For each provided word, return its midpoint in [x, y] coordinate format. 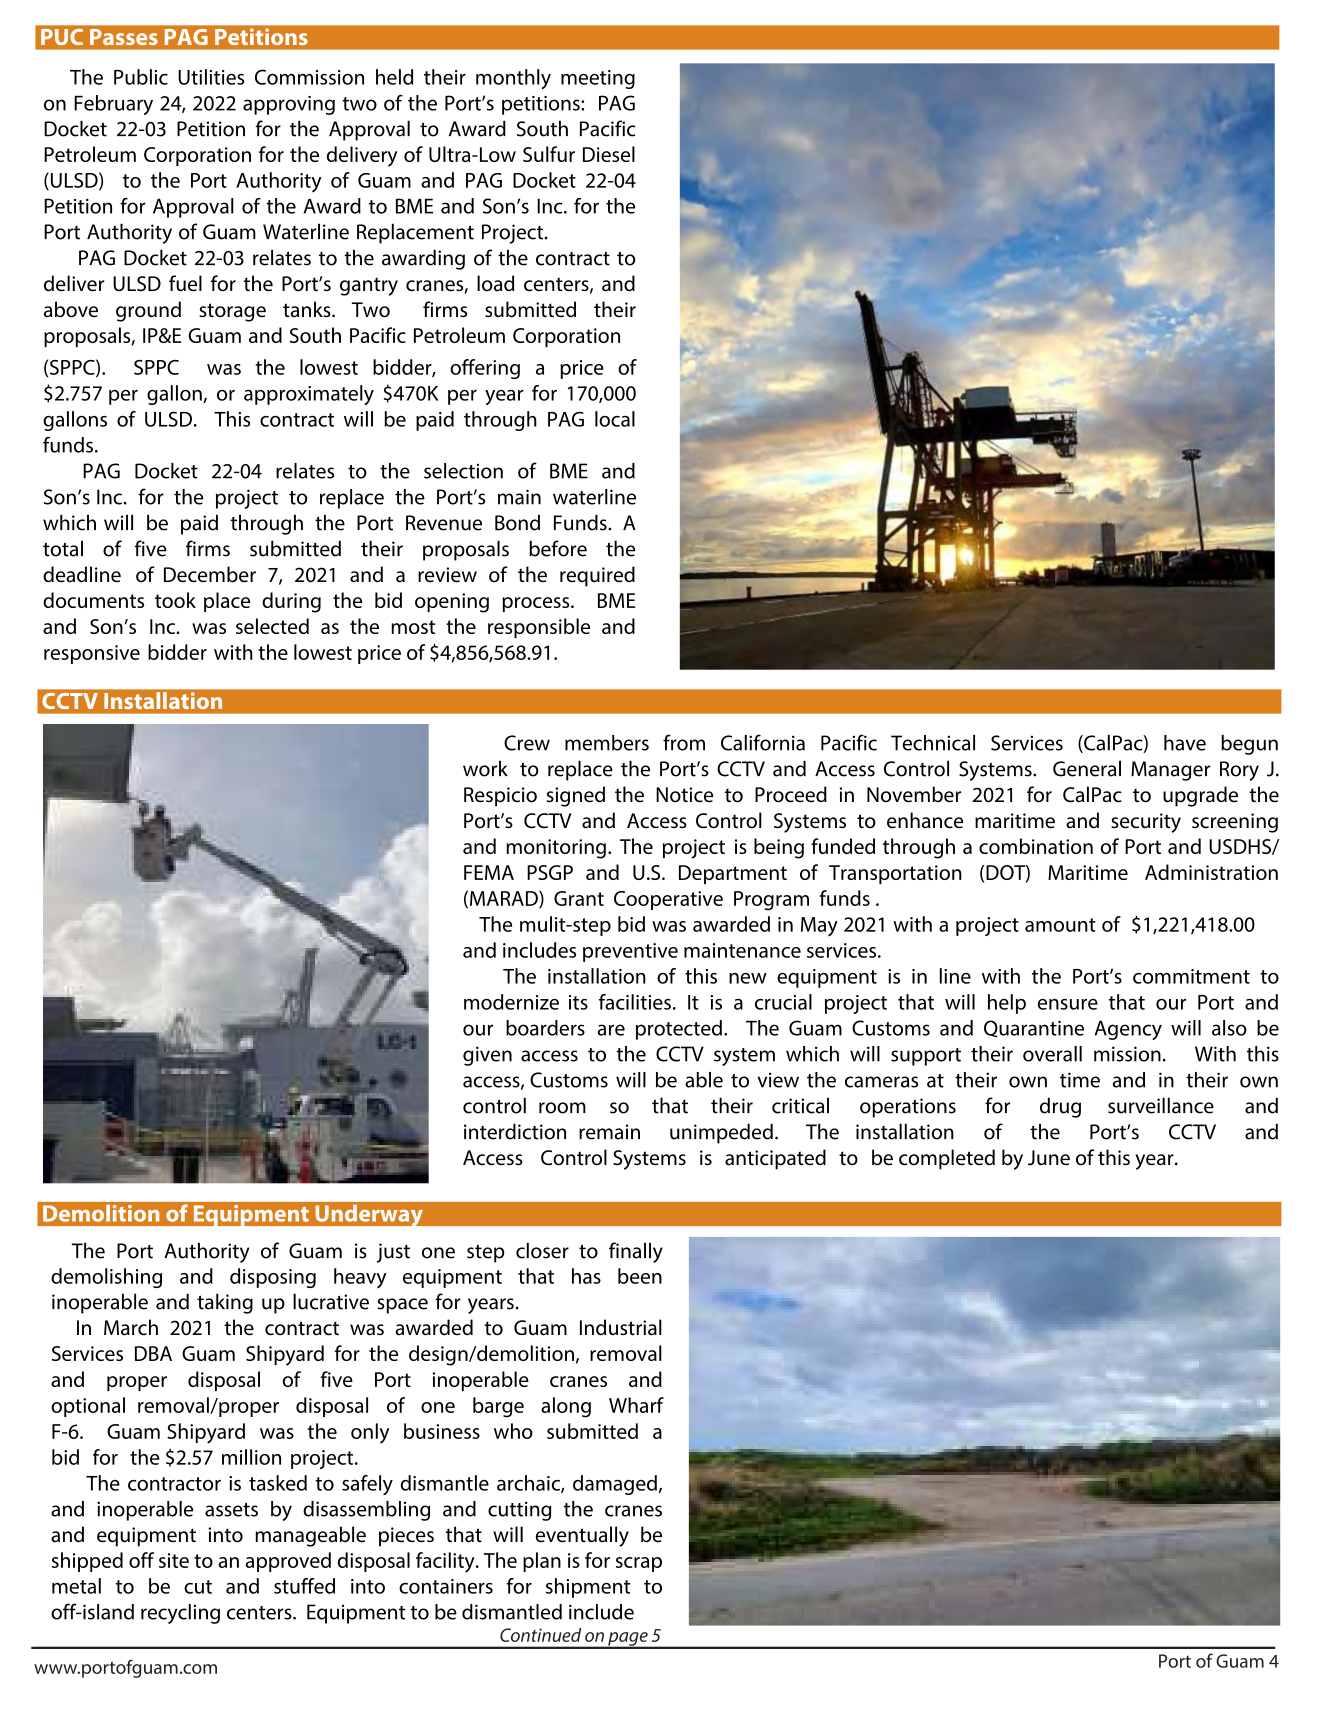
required [597, 576]
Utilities [211, 77]
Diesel [609, 154]
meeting [598, 79]
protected [679, 1030]
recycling [180, 1614]
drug [1060, 1107]
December [210, 574]
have [1185, 743]
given [487, 1056]
